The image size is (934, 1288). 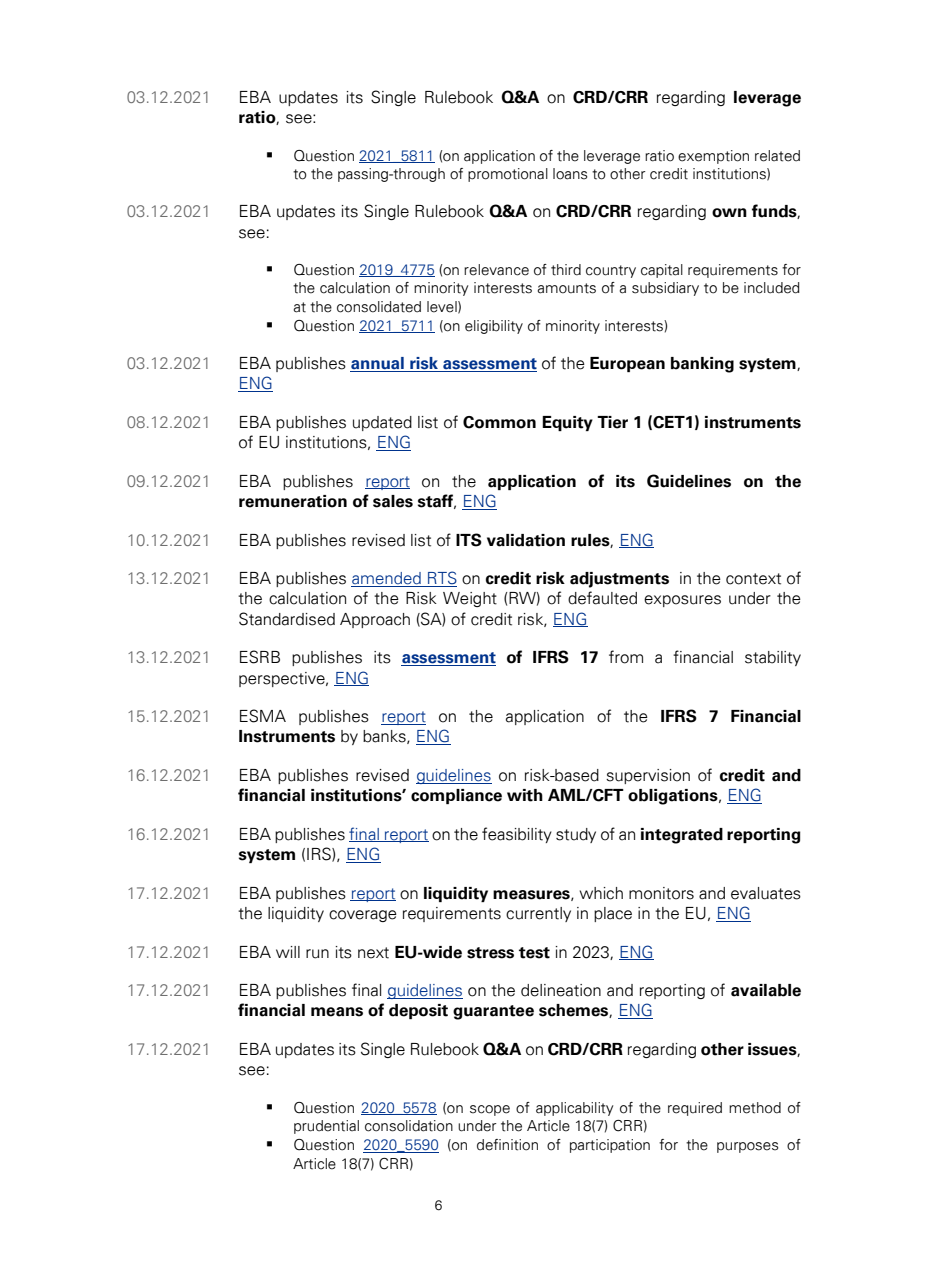 What do you see at coordinates (713, 157) in the image?
I see `exemption` at bounding box center [713, 157].
